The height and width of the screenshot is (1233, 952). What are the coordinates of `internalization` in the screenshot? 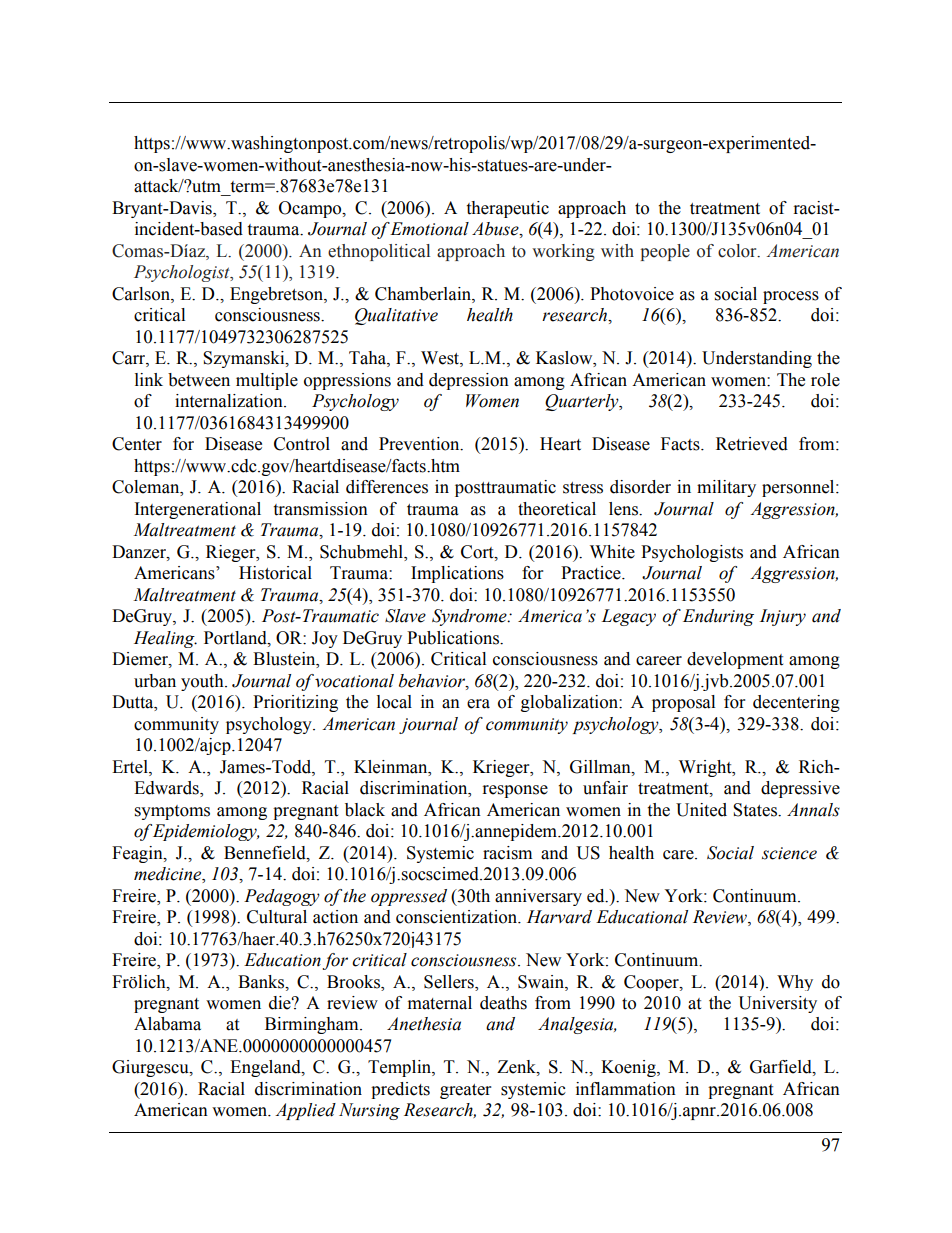 It's located at (230, 401).
